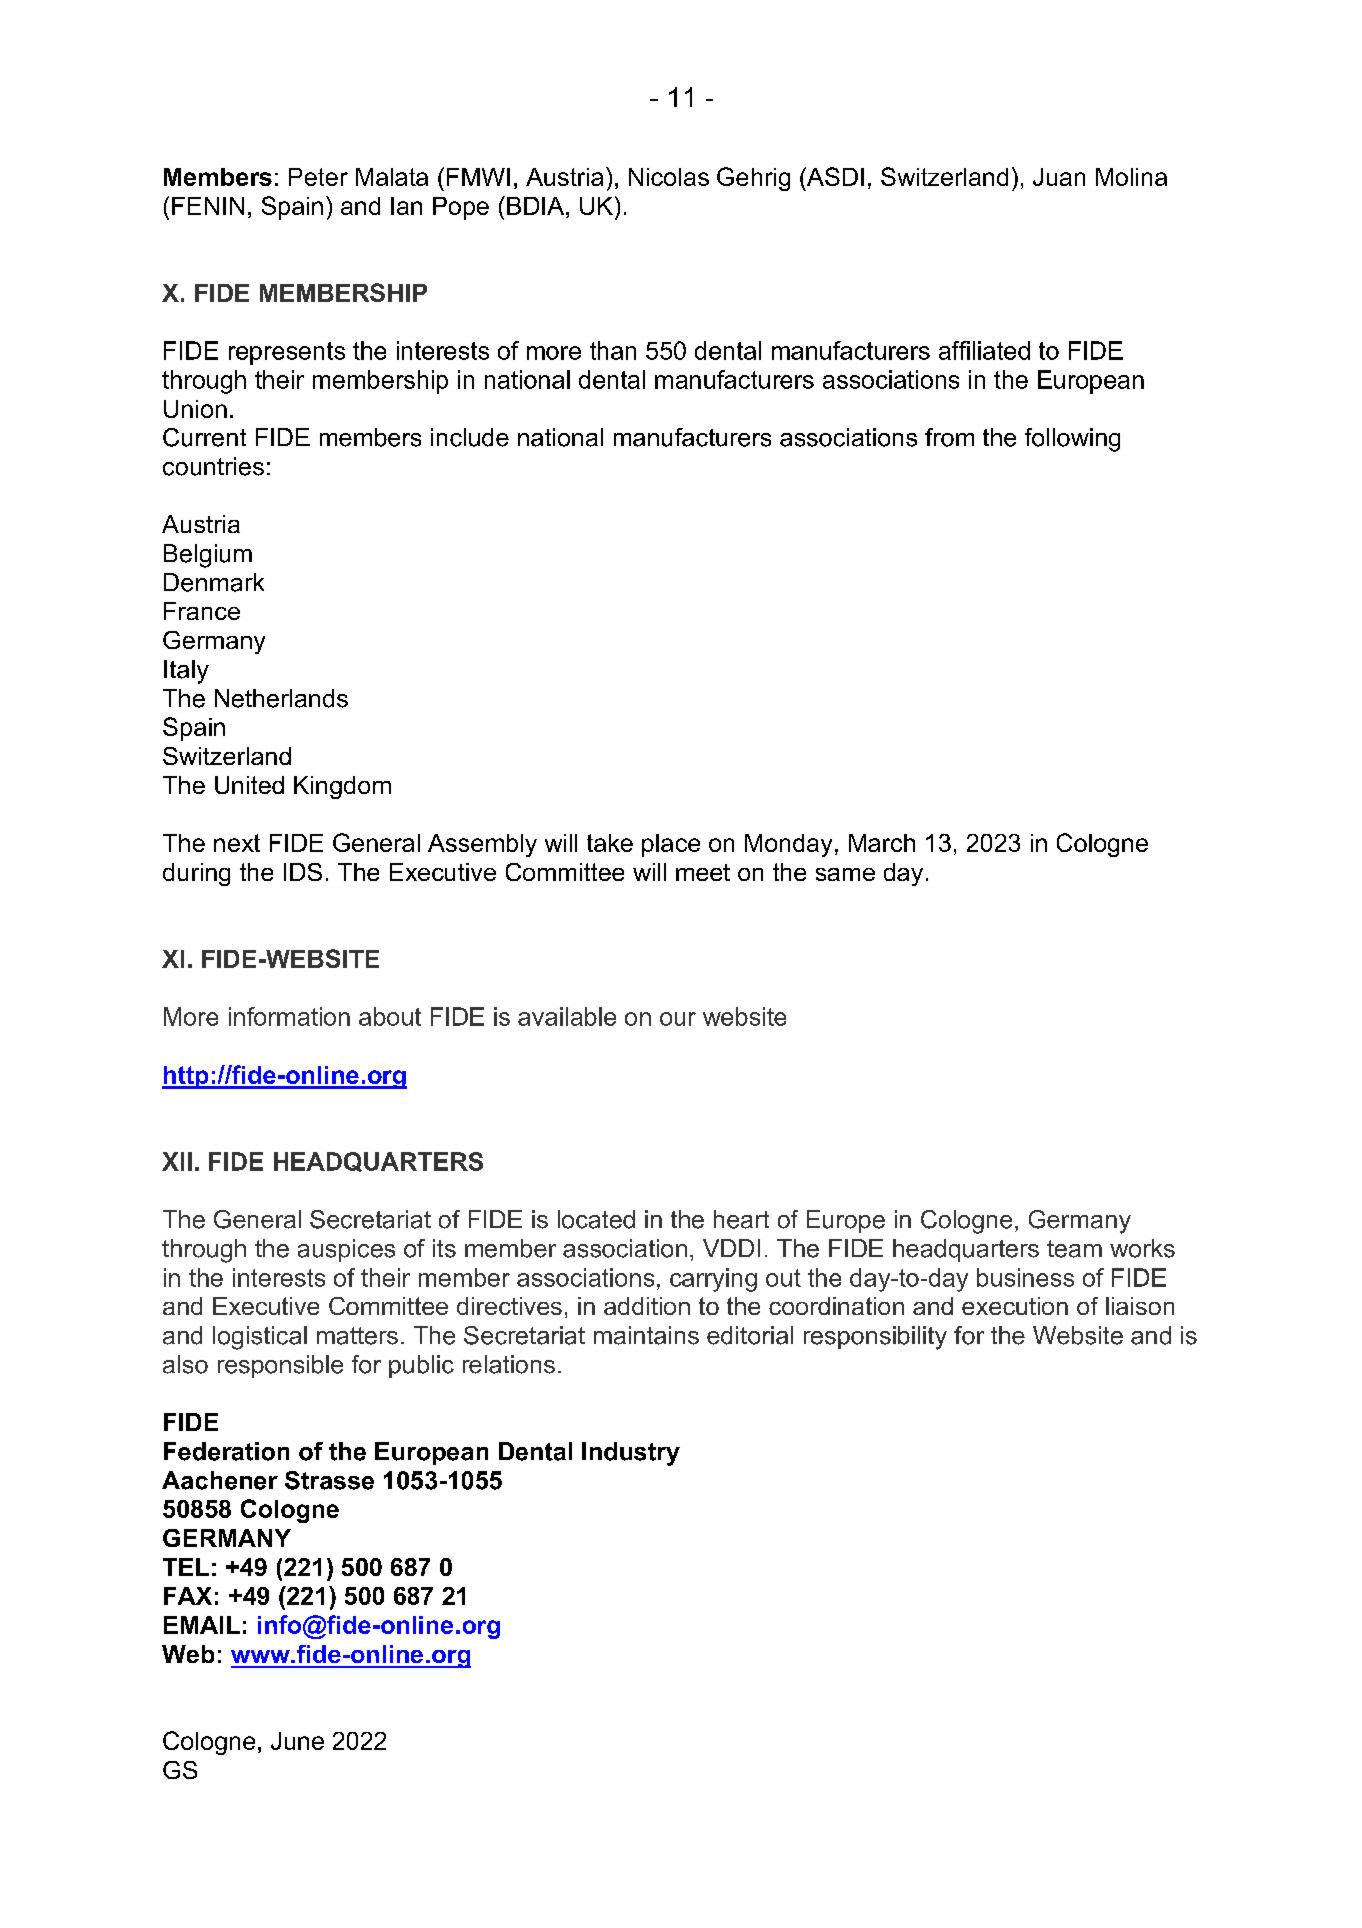 Image resolution: width=1362 pixels, height=1928 pixels. I want to click on auspices, so click(346, 1250).
